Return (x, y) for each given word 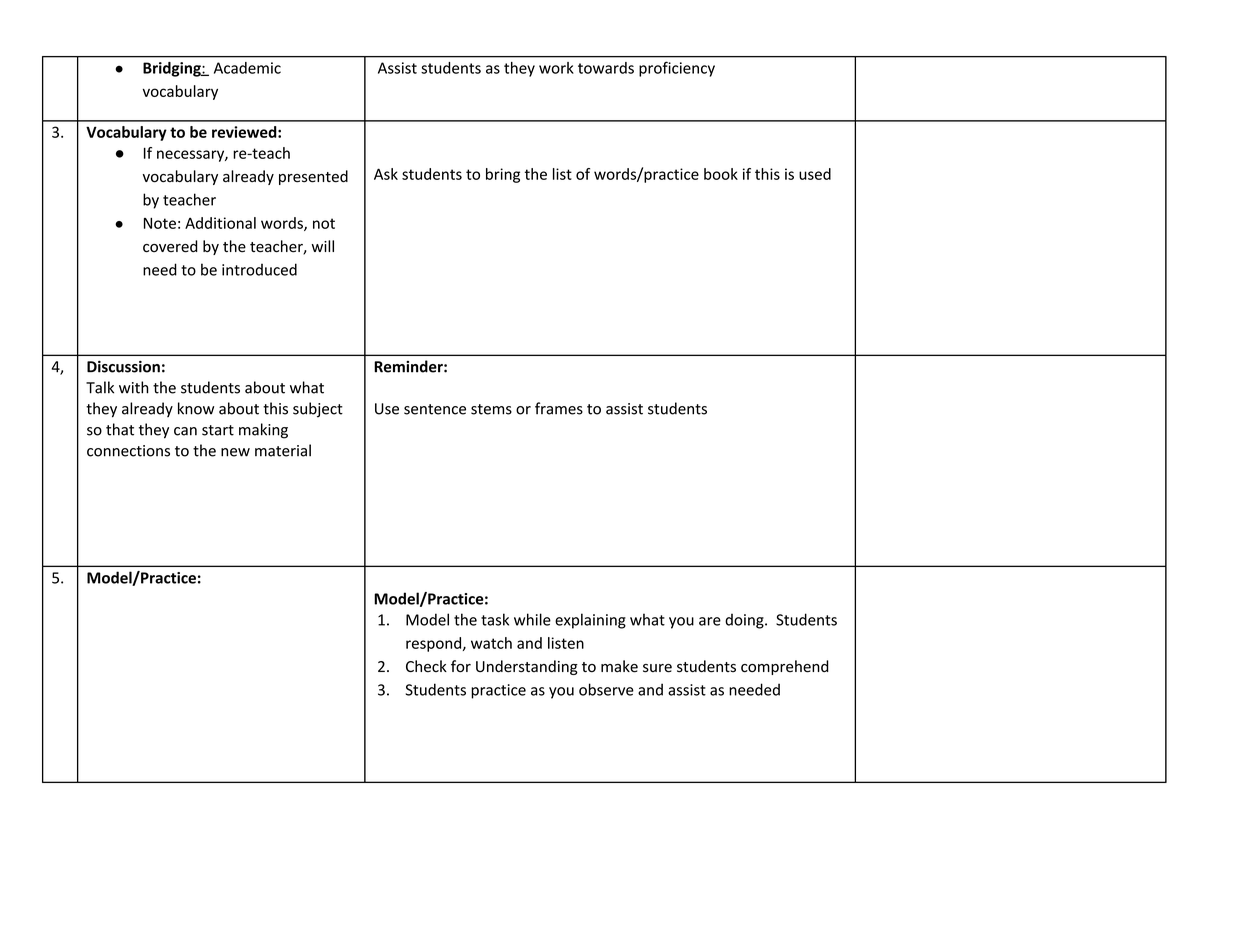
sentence (435, 409)
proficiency (677, 69)
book (721, 174)
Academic (247, 68)
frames (559, 408)
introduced (259, 269)
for (461, 666)
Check (426, 666)
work (556, 68)
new (235, 452)
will (323, 246)
